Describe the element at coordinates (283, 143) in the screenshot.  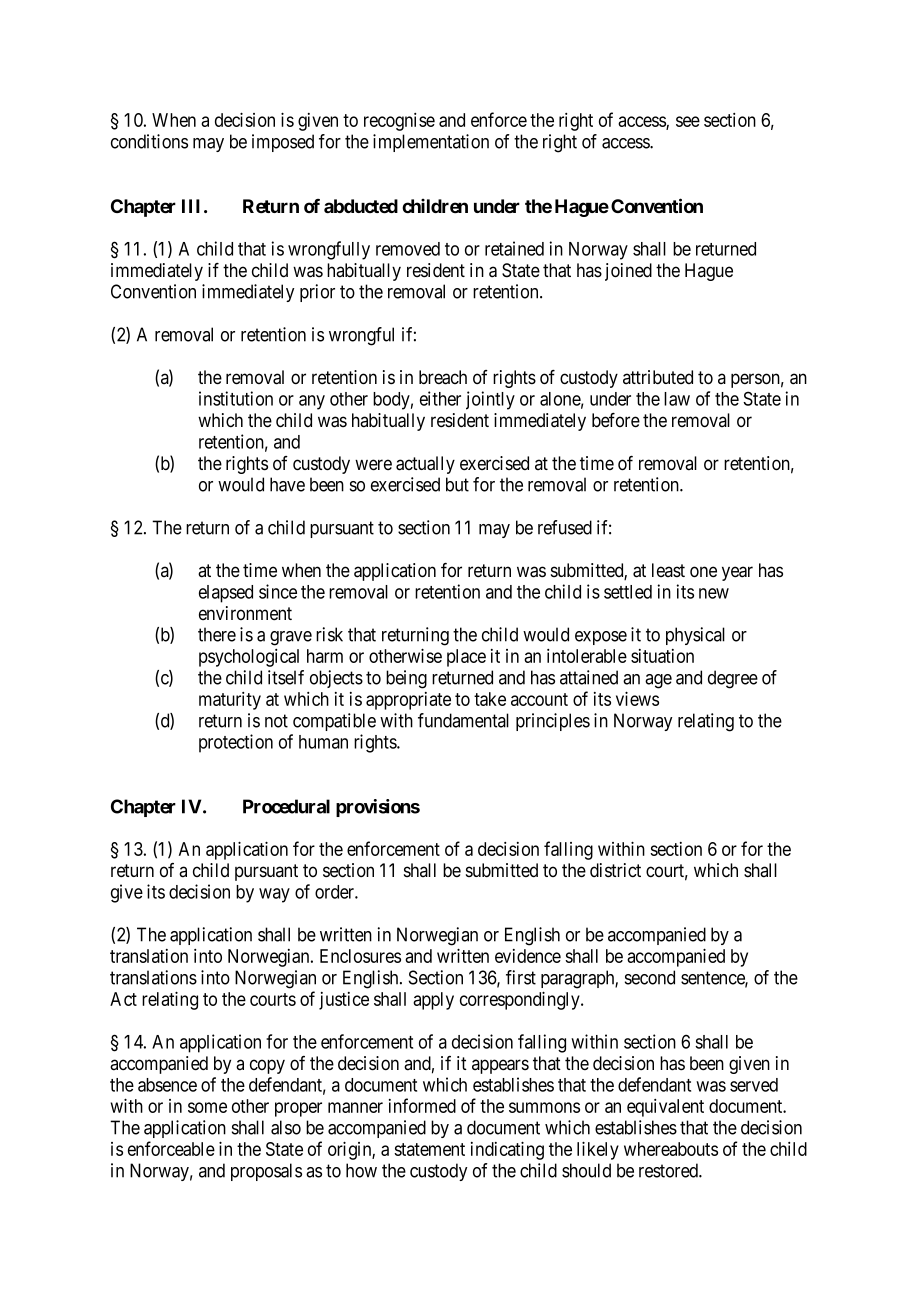
I see `imposed` at that location.
